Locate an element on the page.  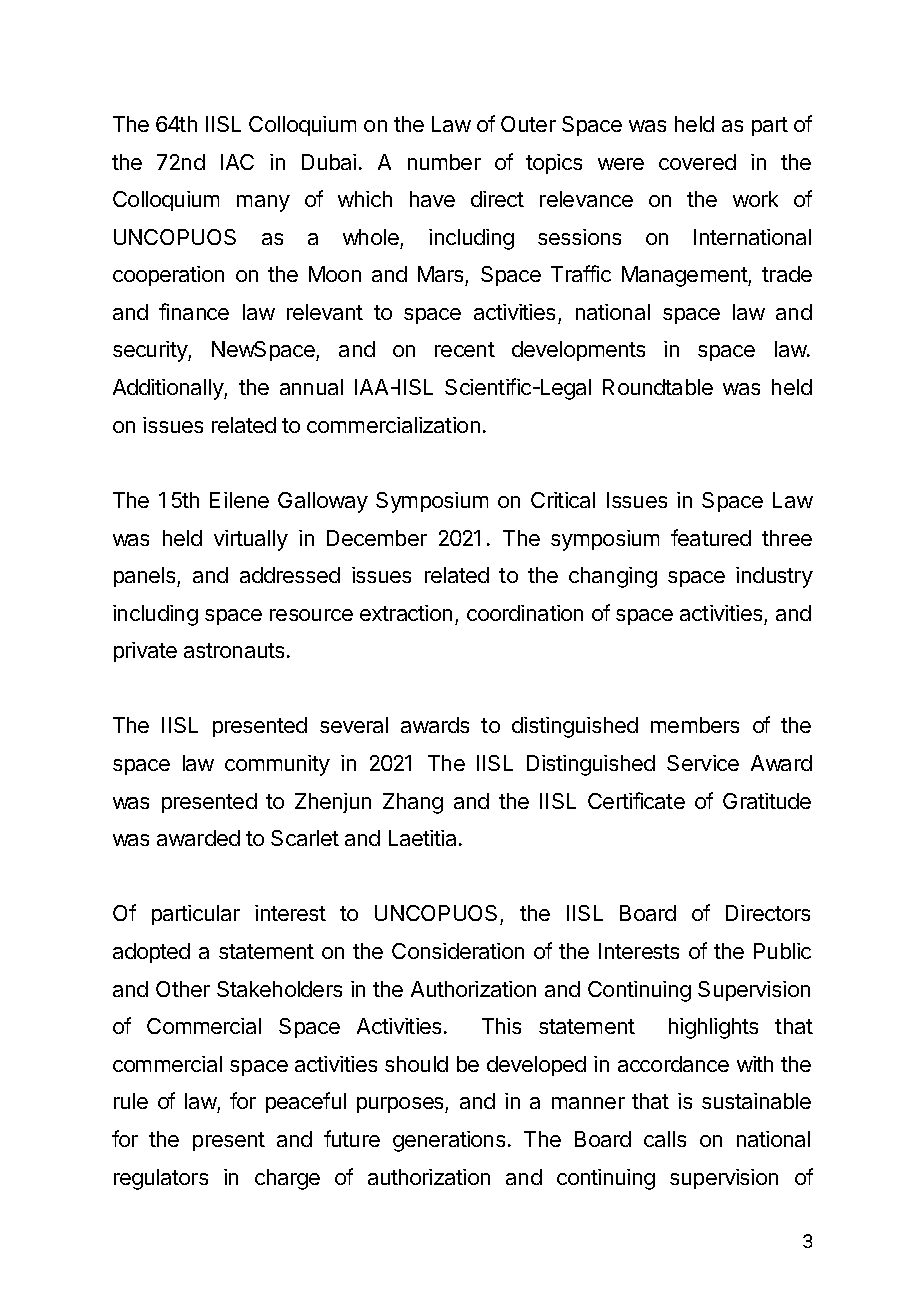
adopted is located at coordinates (151, 953).
